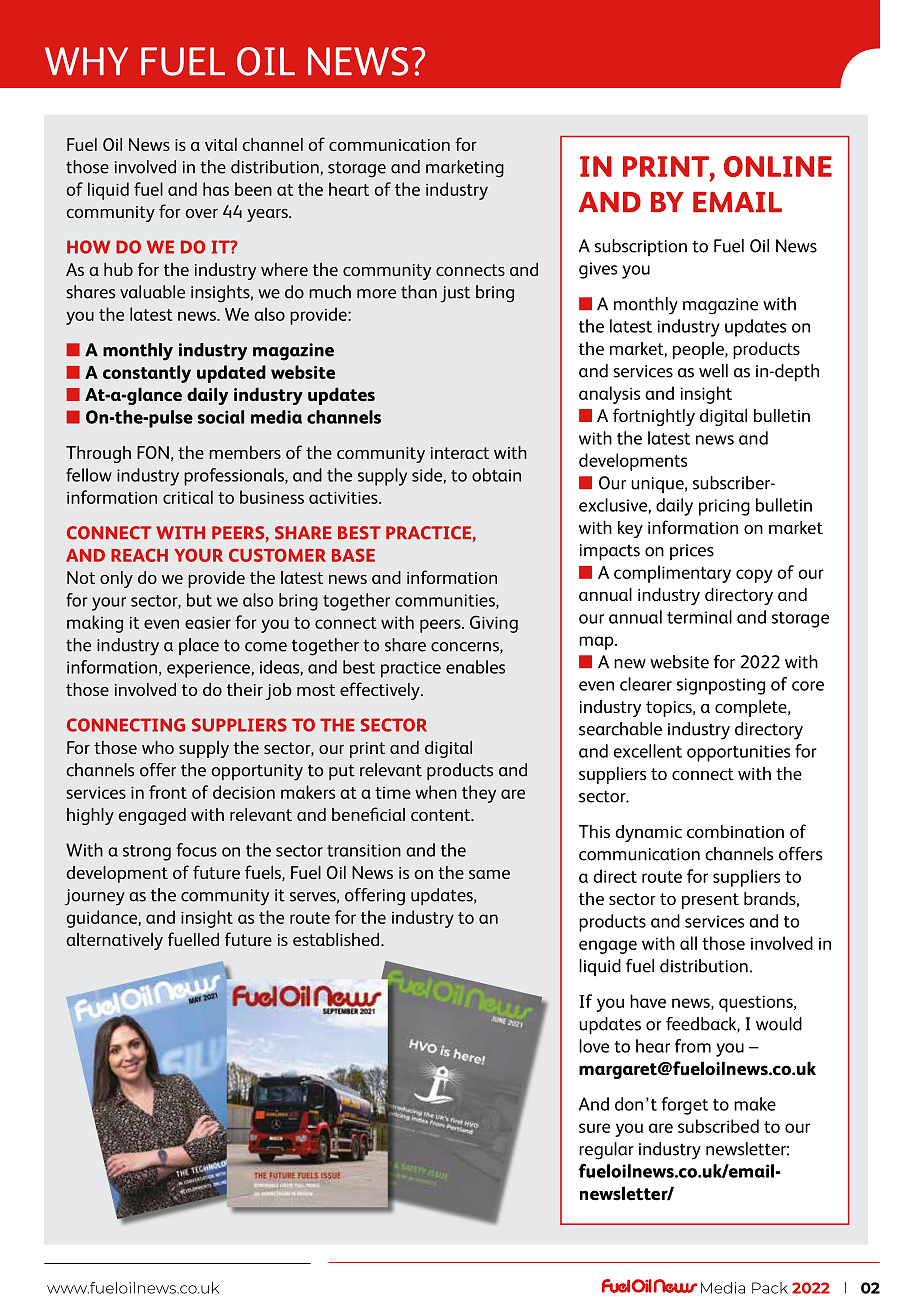  Describe the element at coordinates (221, 144) in the screenshot. I see `vital` at that location.
